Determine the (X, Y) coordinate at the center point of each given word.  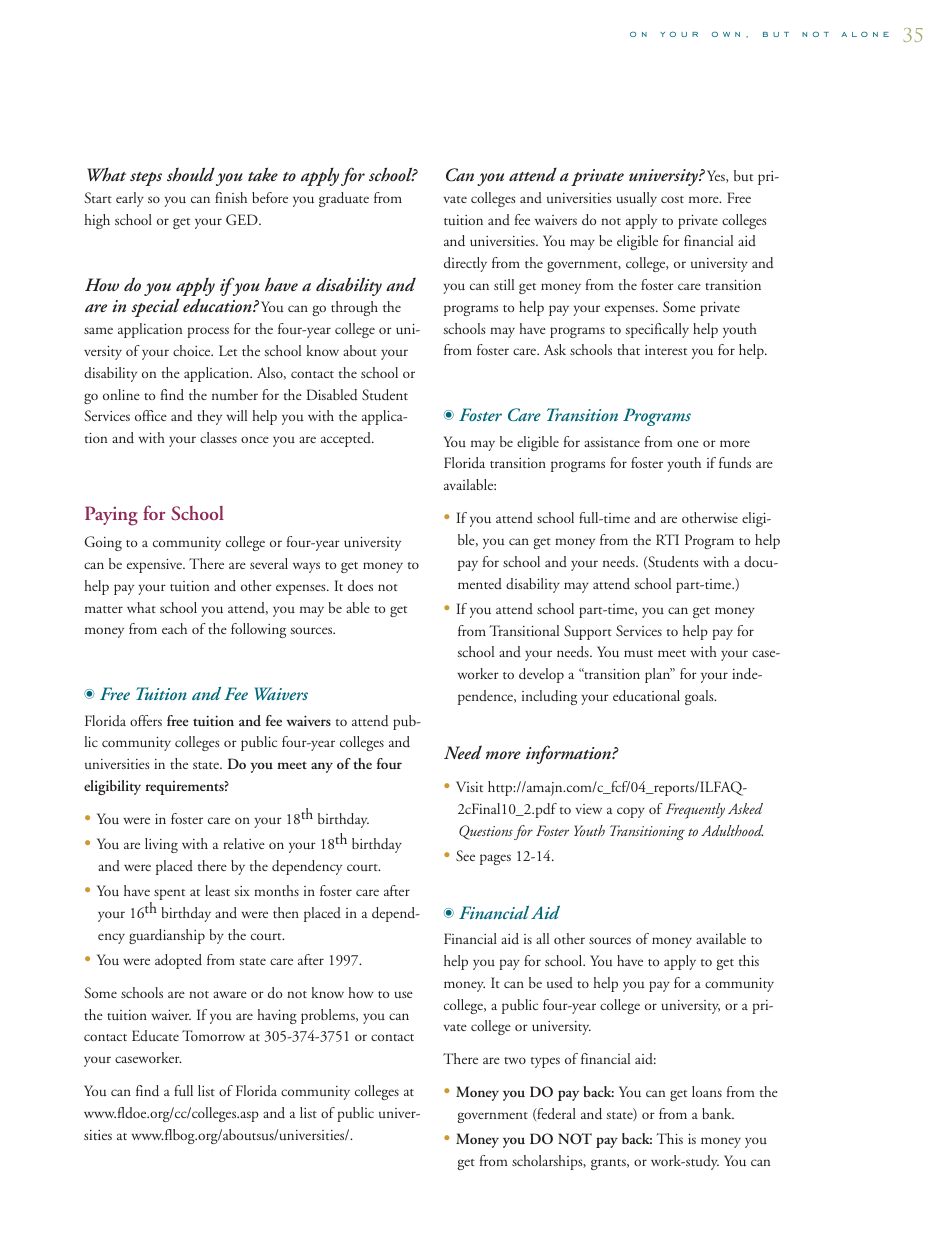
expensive (156, 566)
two (515, 1060)
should (191, 174)
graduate (344, 199)
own (726, 34)
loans (707, 1091)
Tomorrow (213, 1035)
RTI (667, 539)
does (360, 585)
